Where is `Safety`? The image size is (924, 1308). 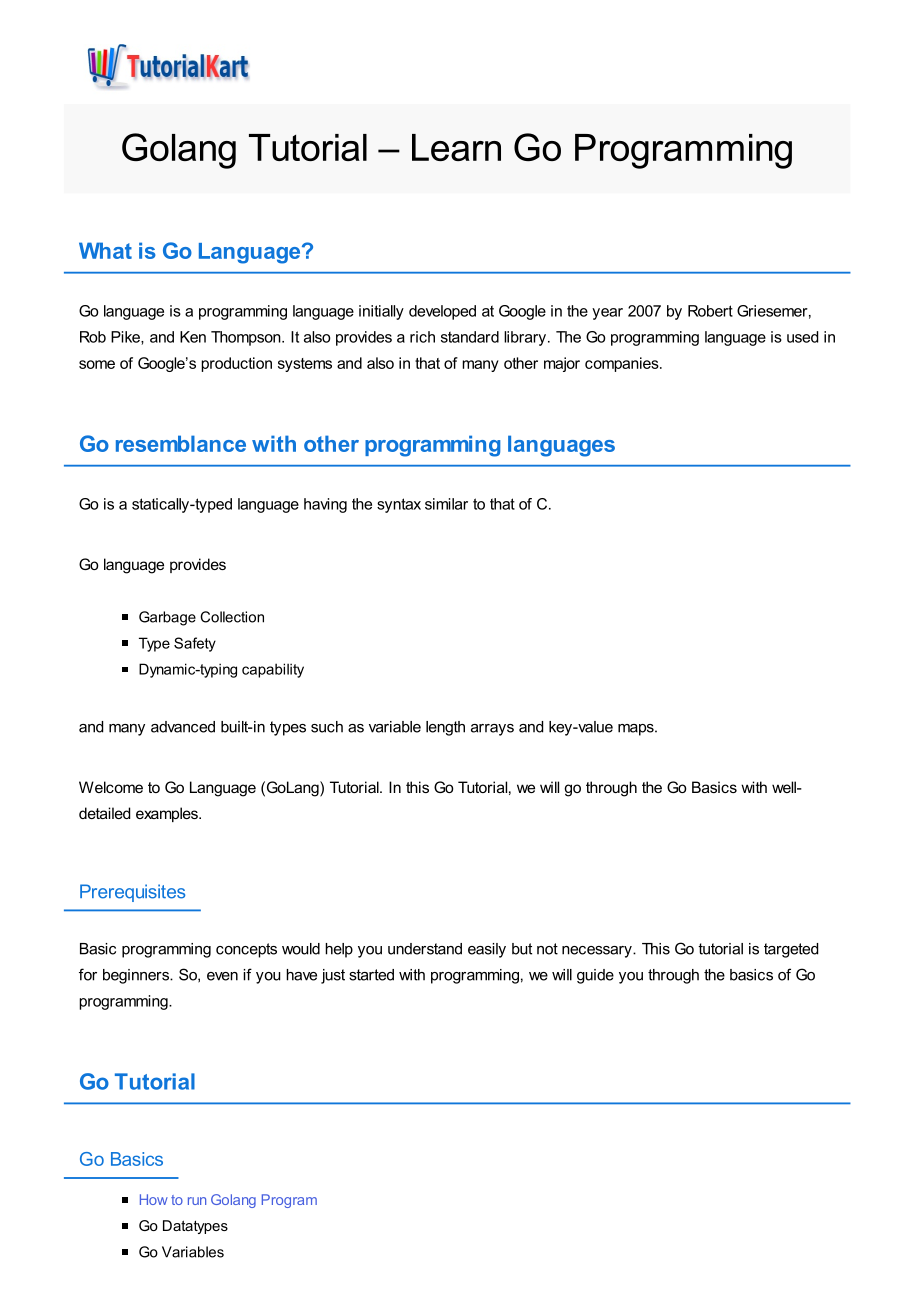 Safety is located at coordinates (195, 644).
